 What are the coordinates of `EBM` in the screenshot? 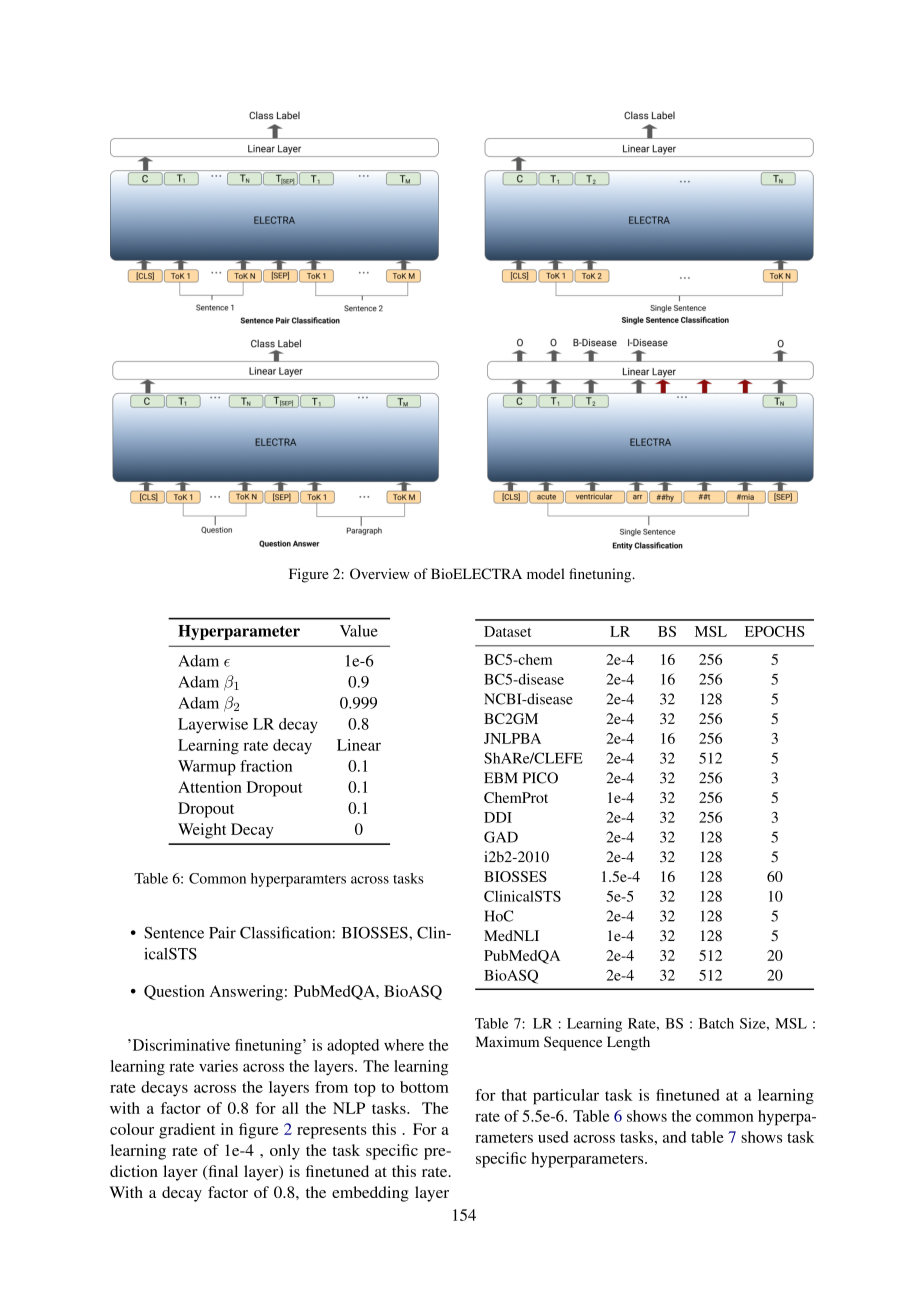 It's located at (501, 777).
